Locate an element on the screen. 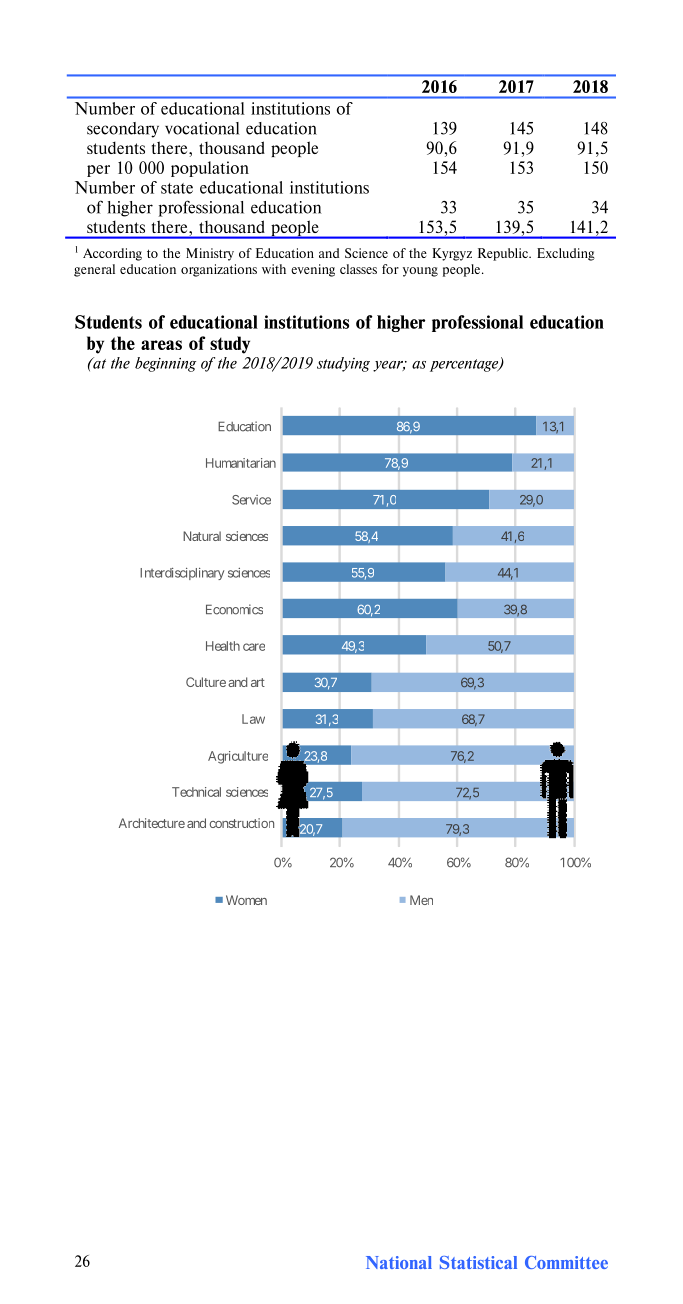 The width and height of the screenshot is (683, 1304). Committee is located at coordinates (566, 1262).
